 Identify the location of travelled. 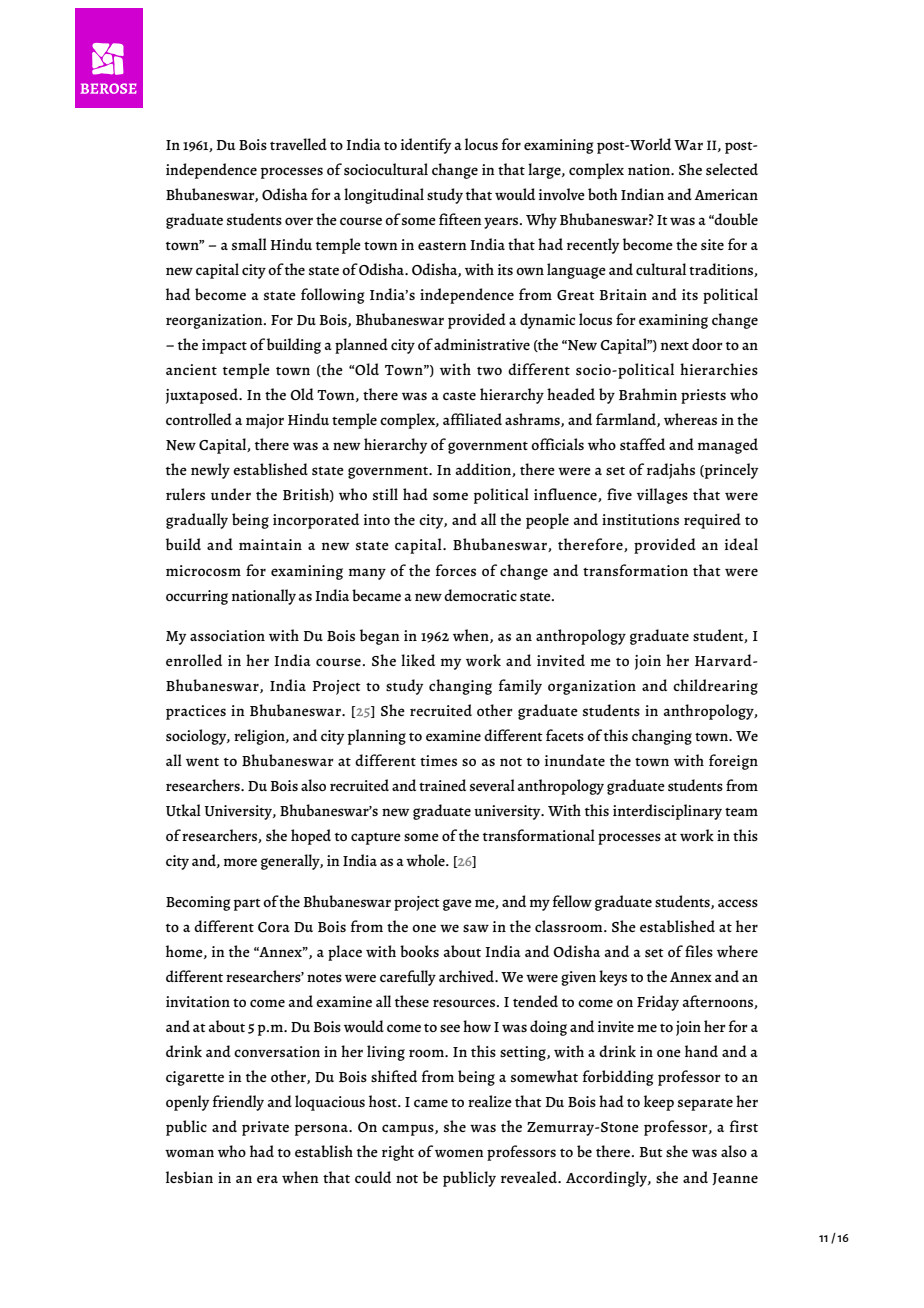
(298, 144).
